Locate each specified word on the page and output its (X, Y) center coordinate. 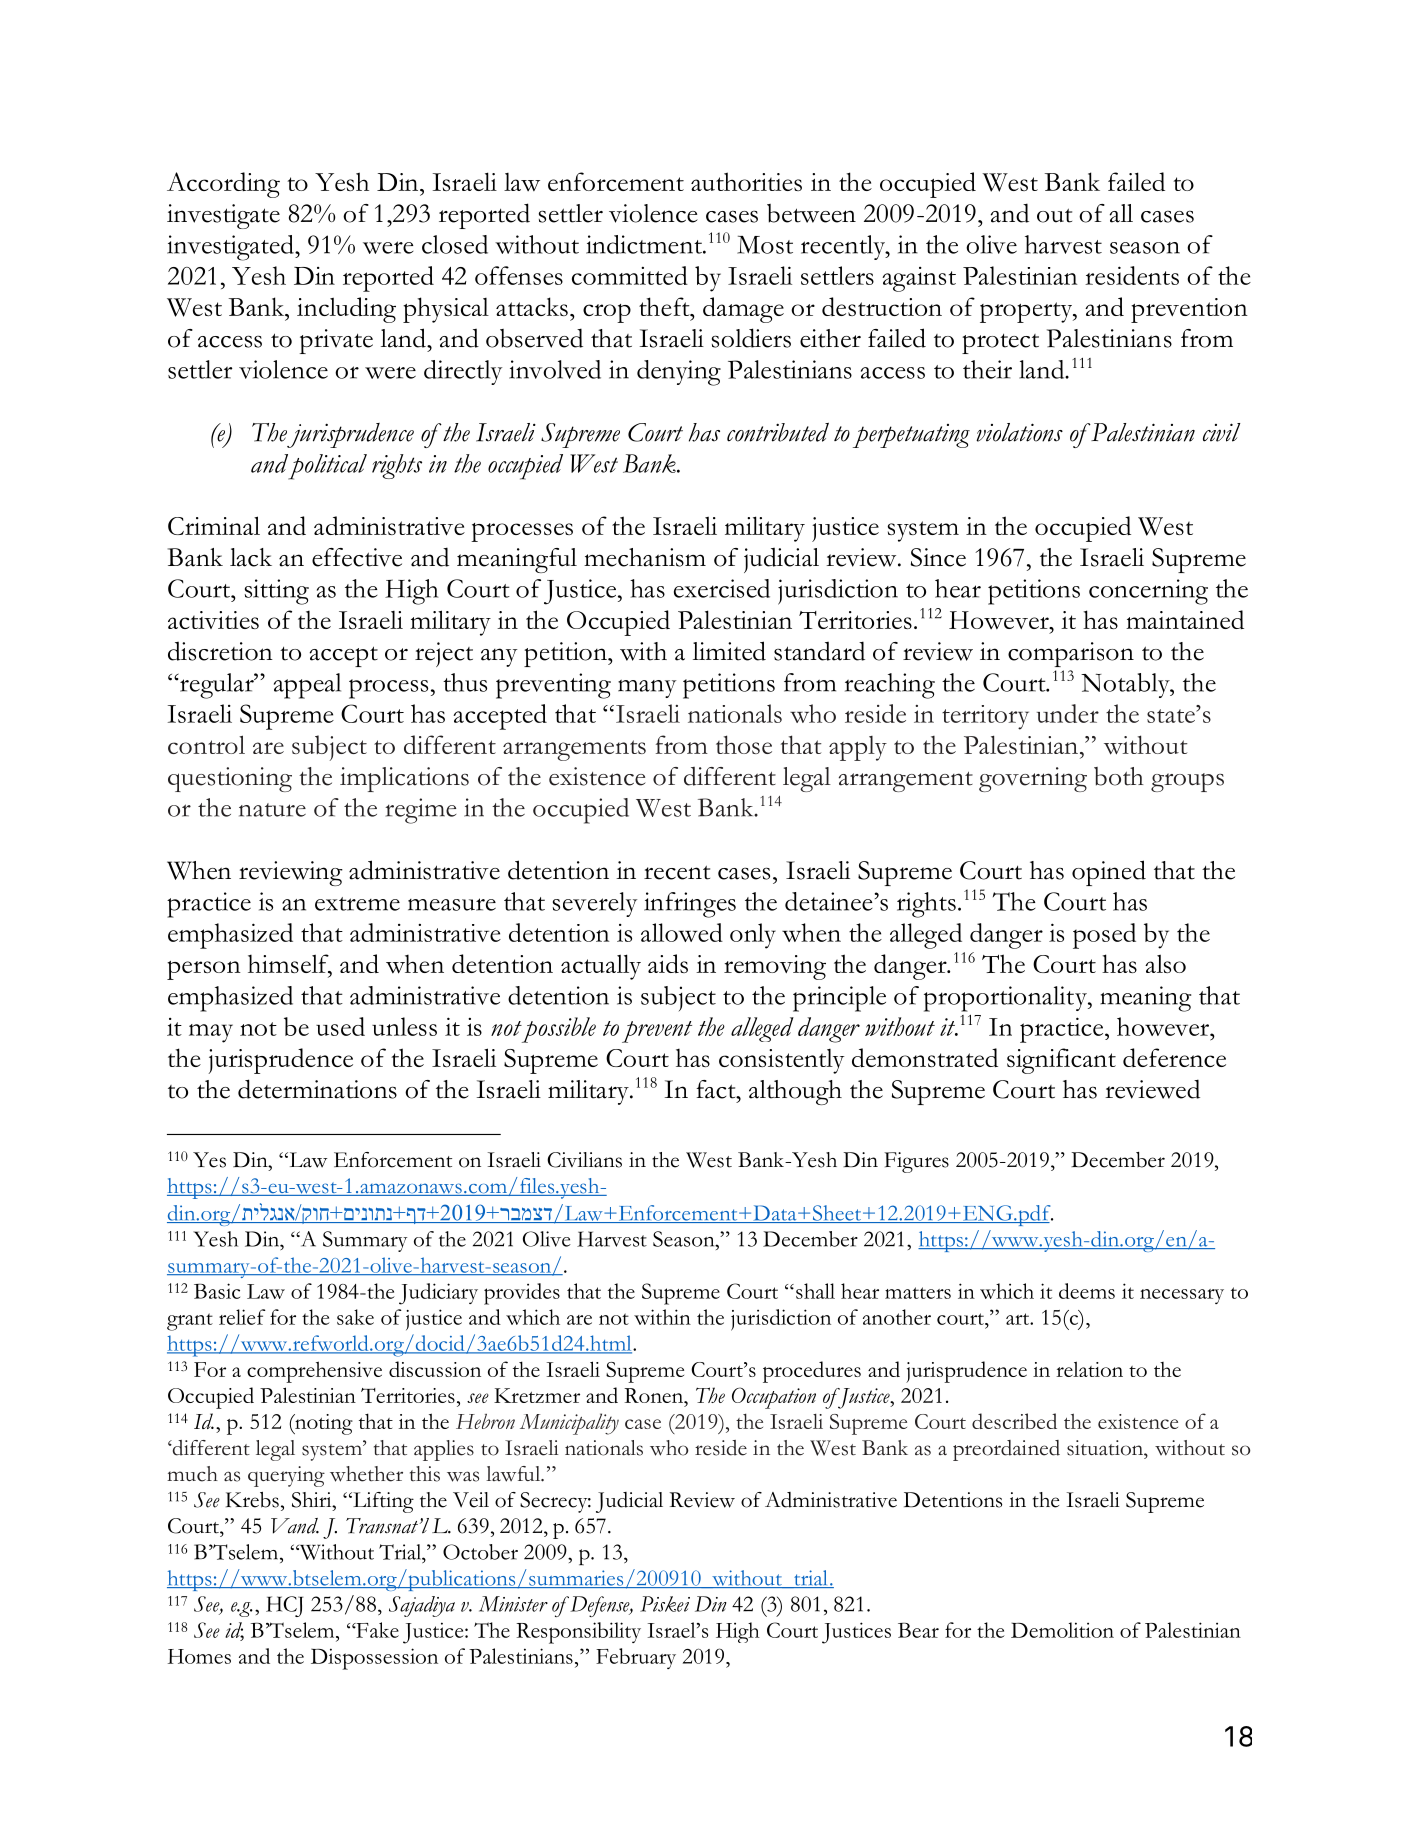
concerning (1148, 592)
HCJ (284, 1606)
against (919, 279)
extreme (357, 904)
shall (815, 1291)
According (223, 185)
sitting (277, 592)
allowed (682, 932)
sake (355, 1317)
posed (1104, 936)
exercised (722, 588)
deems (1087, 1291)
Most (765, 244)
